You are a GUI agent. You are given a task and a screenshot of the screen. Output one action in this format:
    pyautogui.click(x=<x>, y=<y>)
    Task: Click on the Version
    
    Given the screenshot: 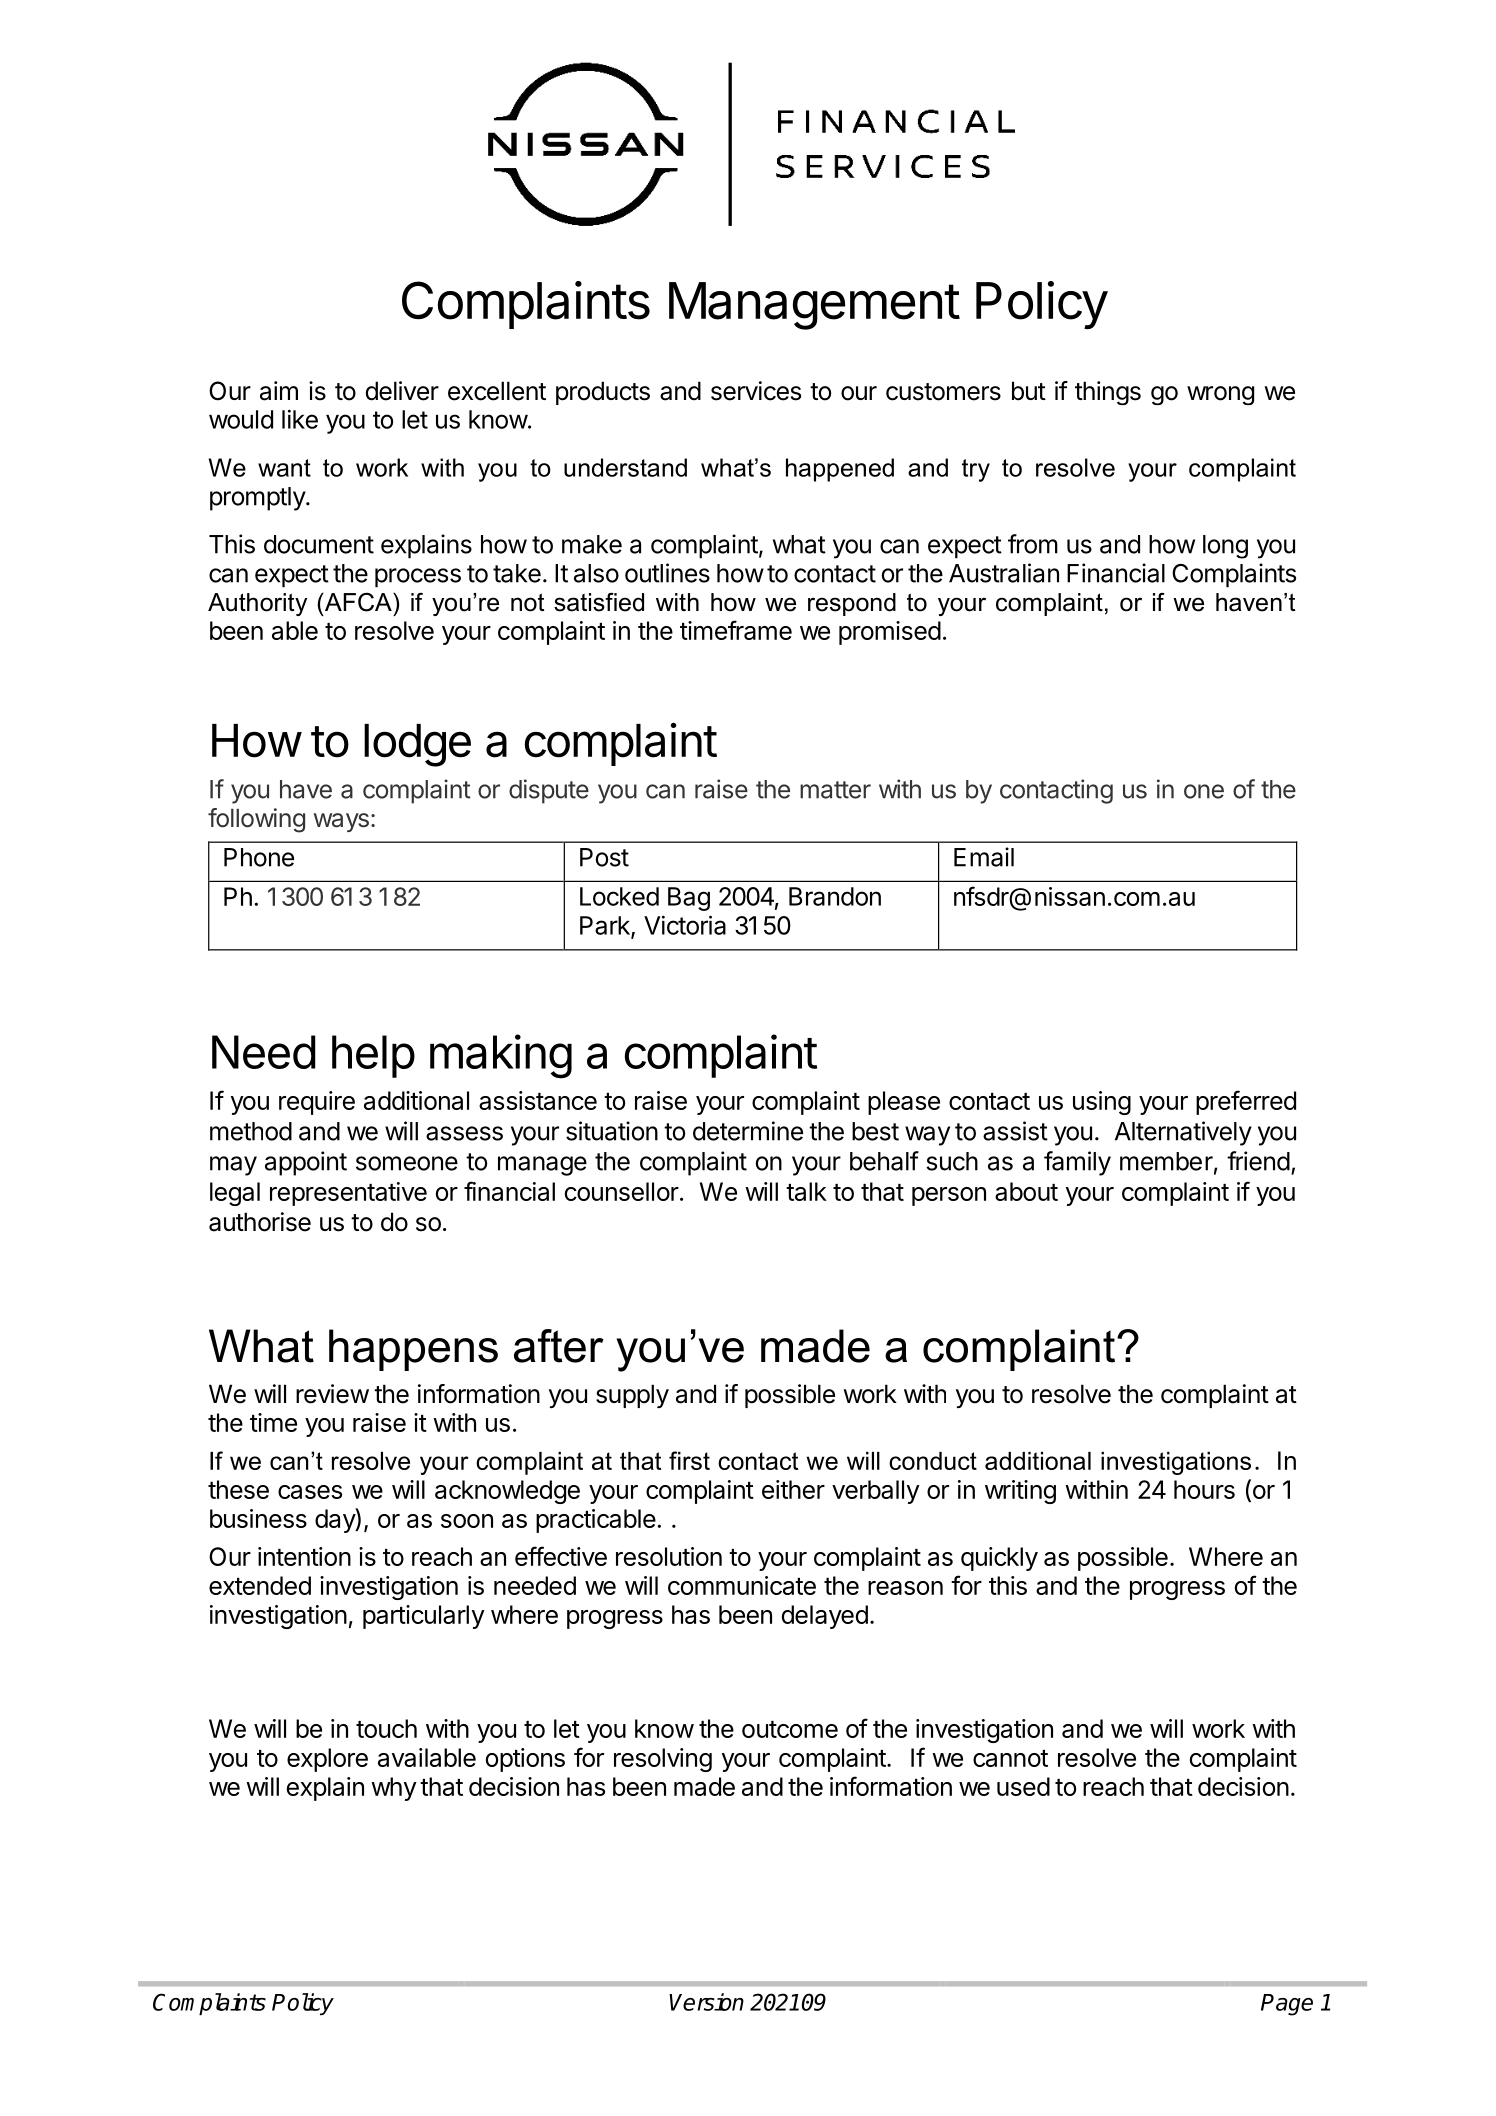 What is the action you would take?
    pyautogui.click(x=706, y=2002)
